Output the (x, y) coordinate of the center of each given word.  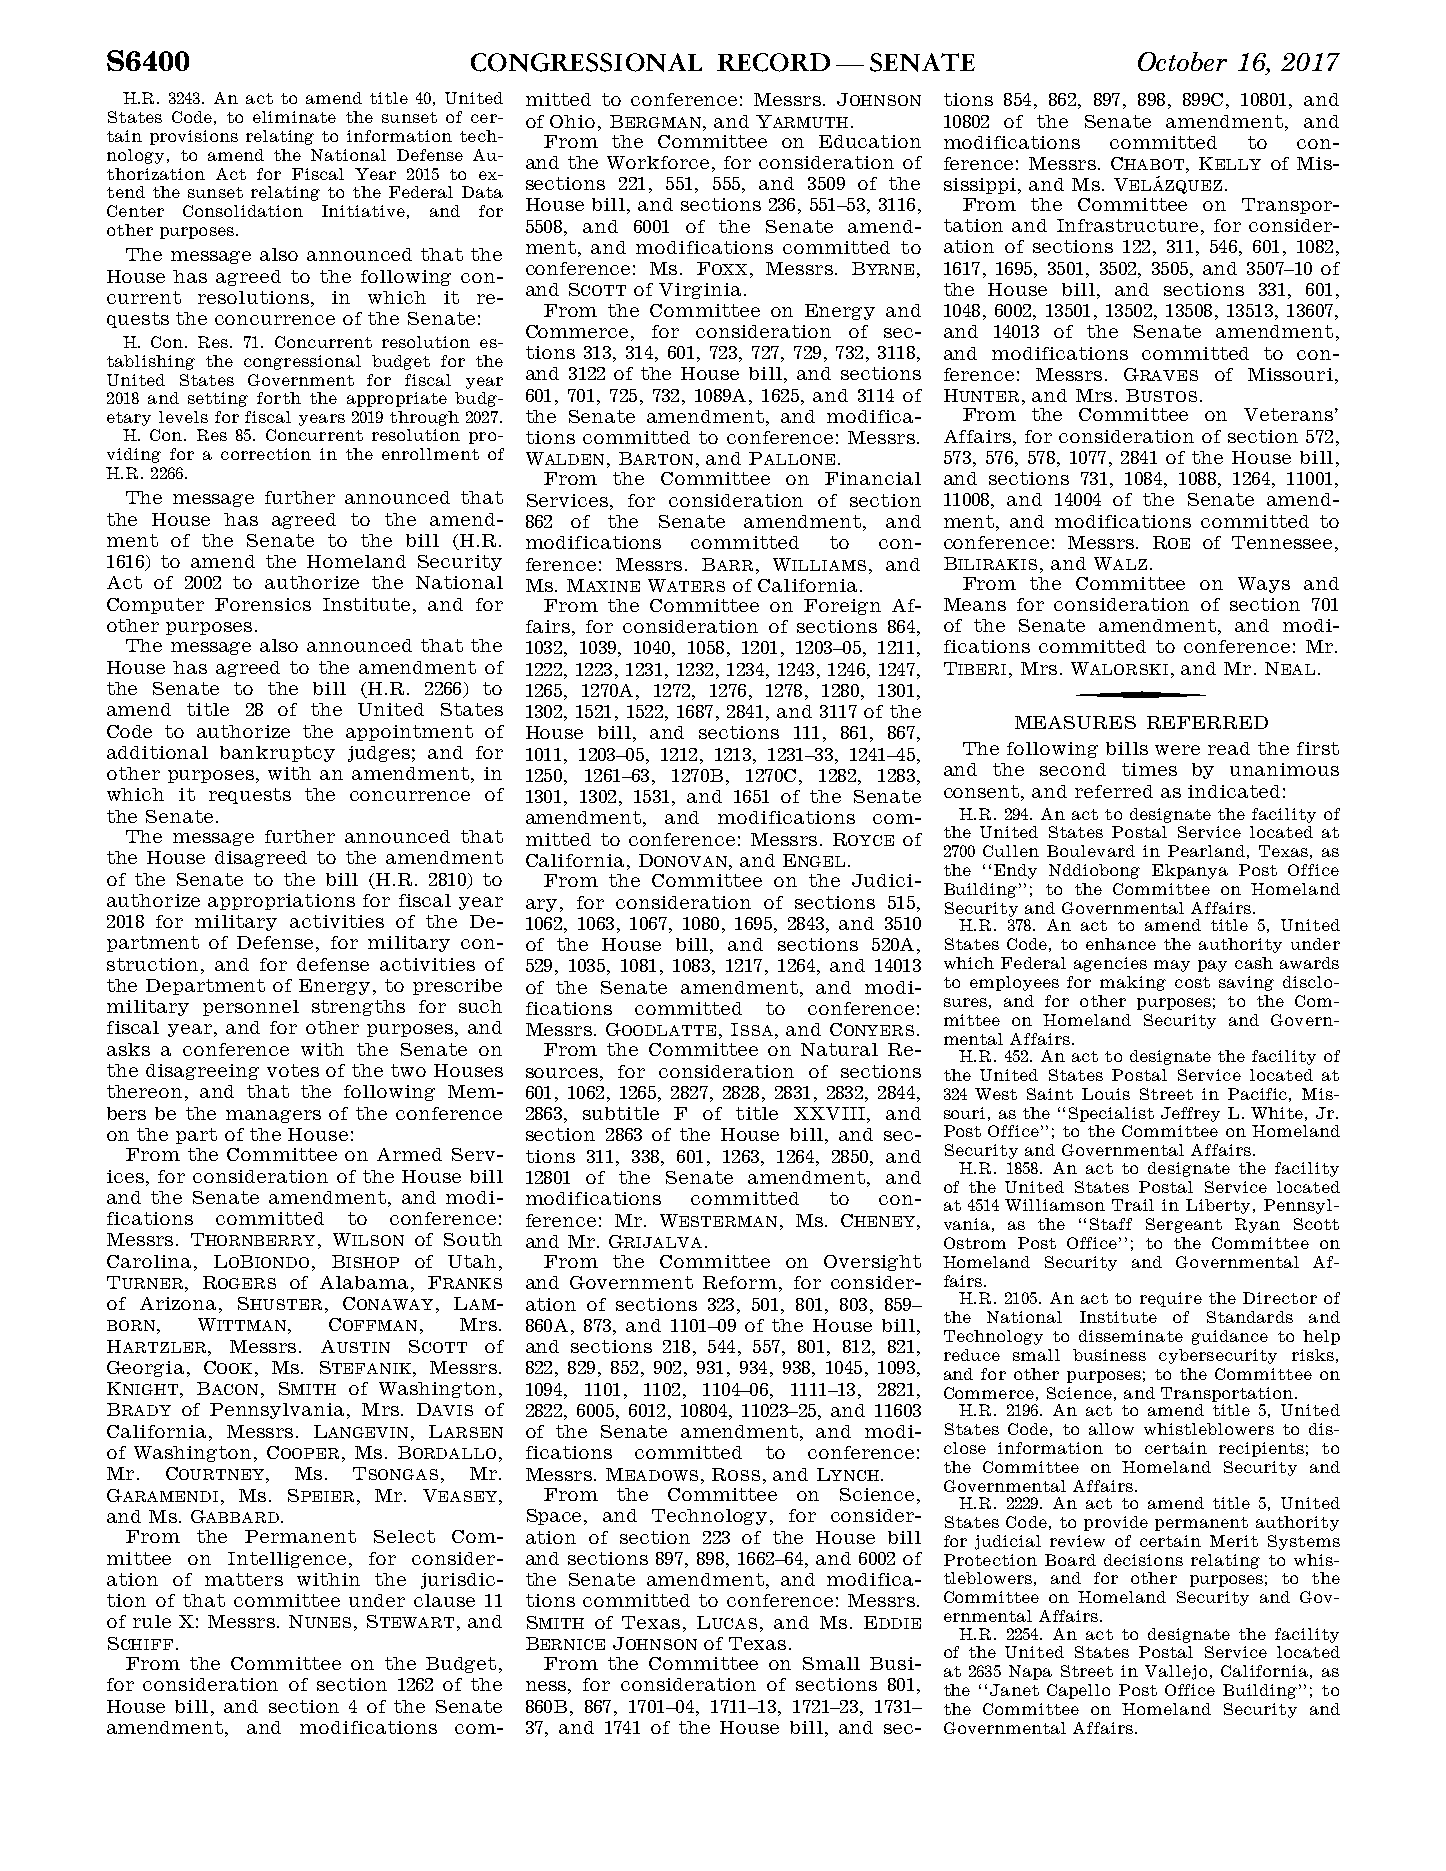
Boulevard (1091, 851)
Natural (839, 1049)
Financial (873, 478)
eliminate (294, 117)
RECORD (773, 62)
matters (244, 1579)
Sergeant (1184, 1225)
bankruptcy (277, 754)
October (1182, 61)
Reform (740, 1282)
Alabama (364, 1282)
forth (279, 398)
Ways (1264, 585)
